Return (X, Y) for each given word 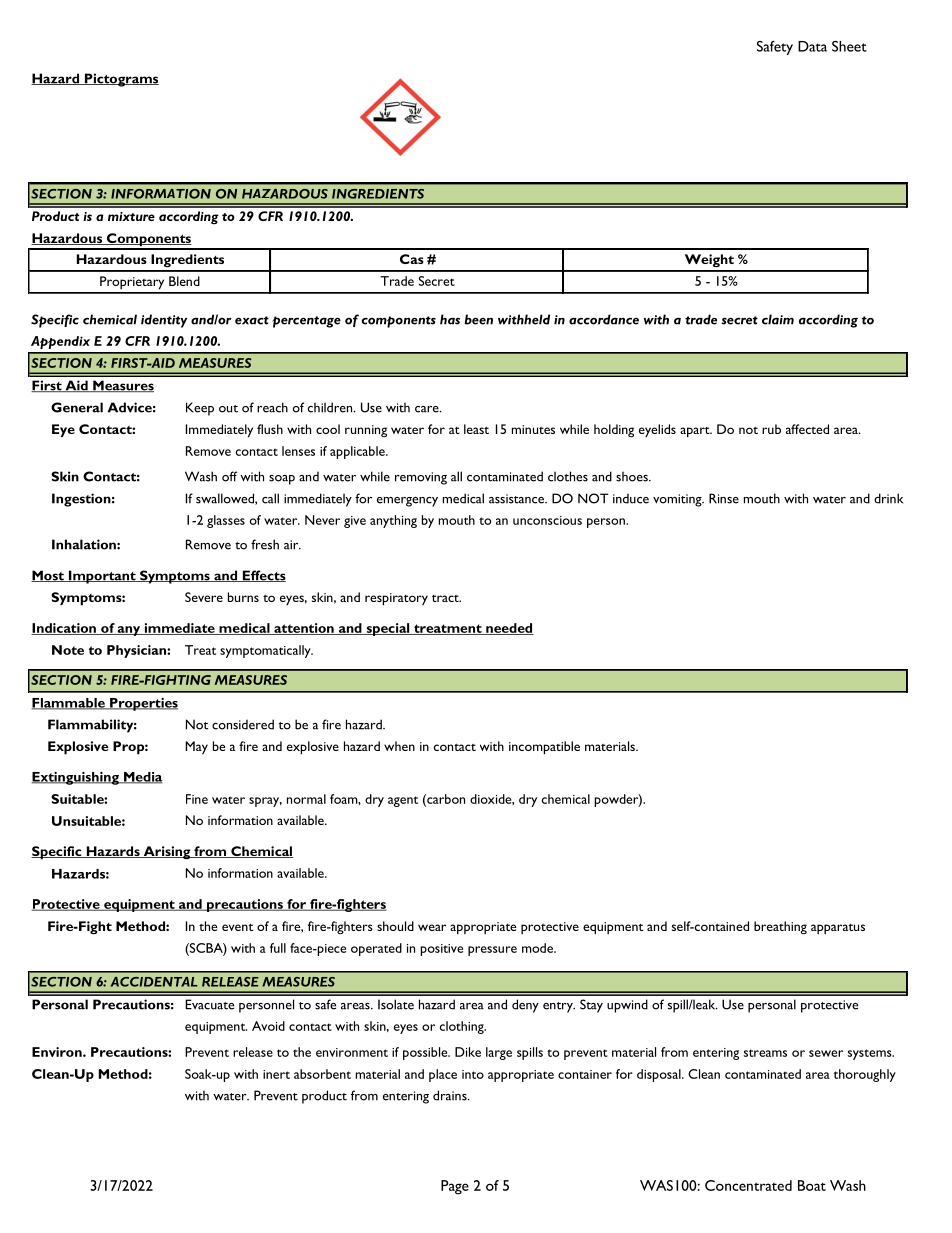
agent (403, 801)
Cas (412, 259)
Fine (197, 799)
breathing (780, 927)
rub (771, 429)
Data (812, 46)
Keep (200, 409)
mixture (131, 216)
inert (276, 1074)
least (476, 429)
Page (455, 1187)
